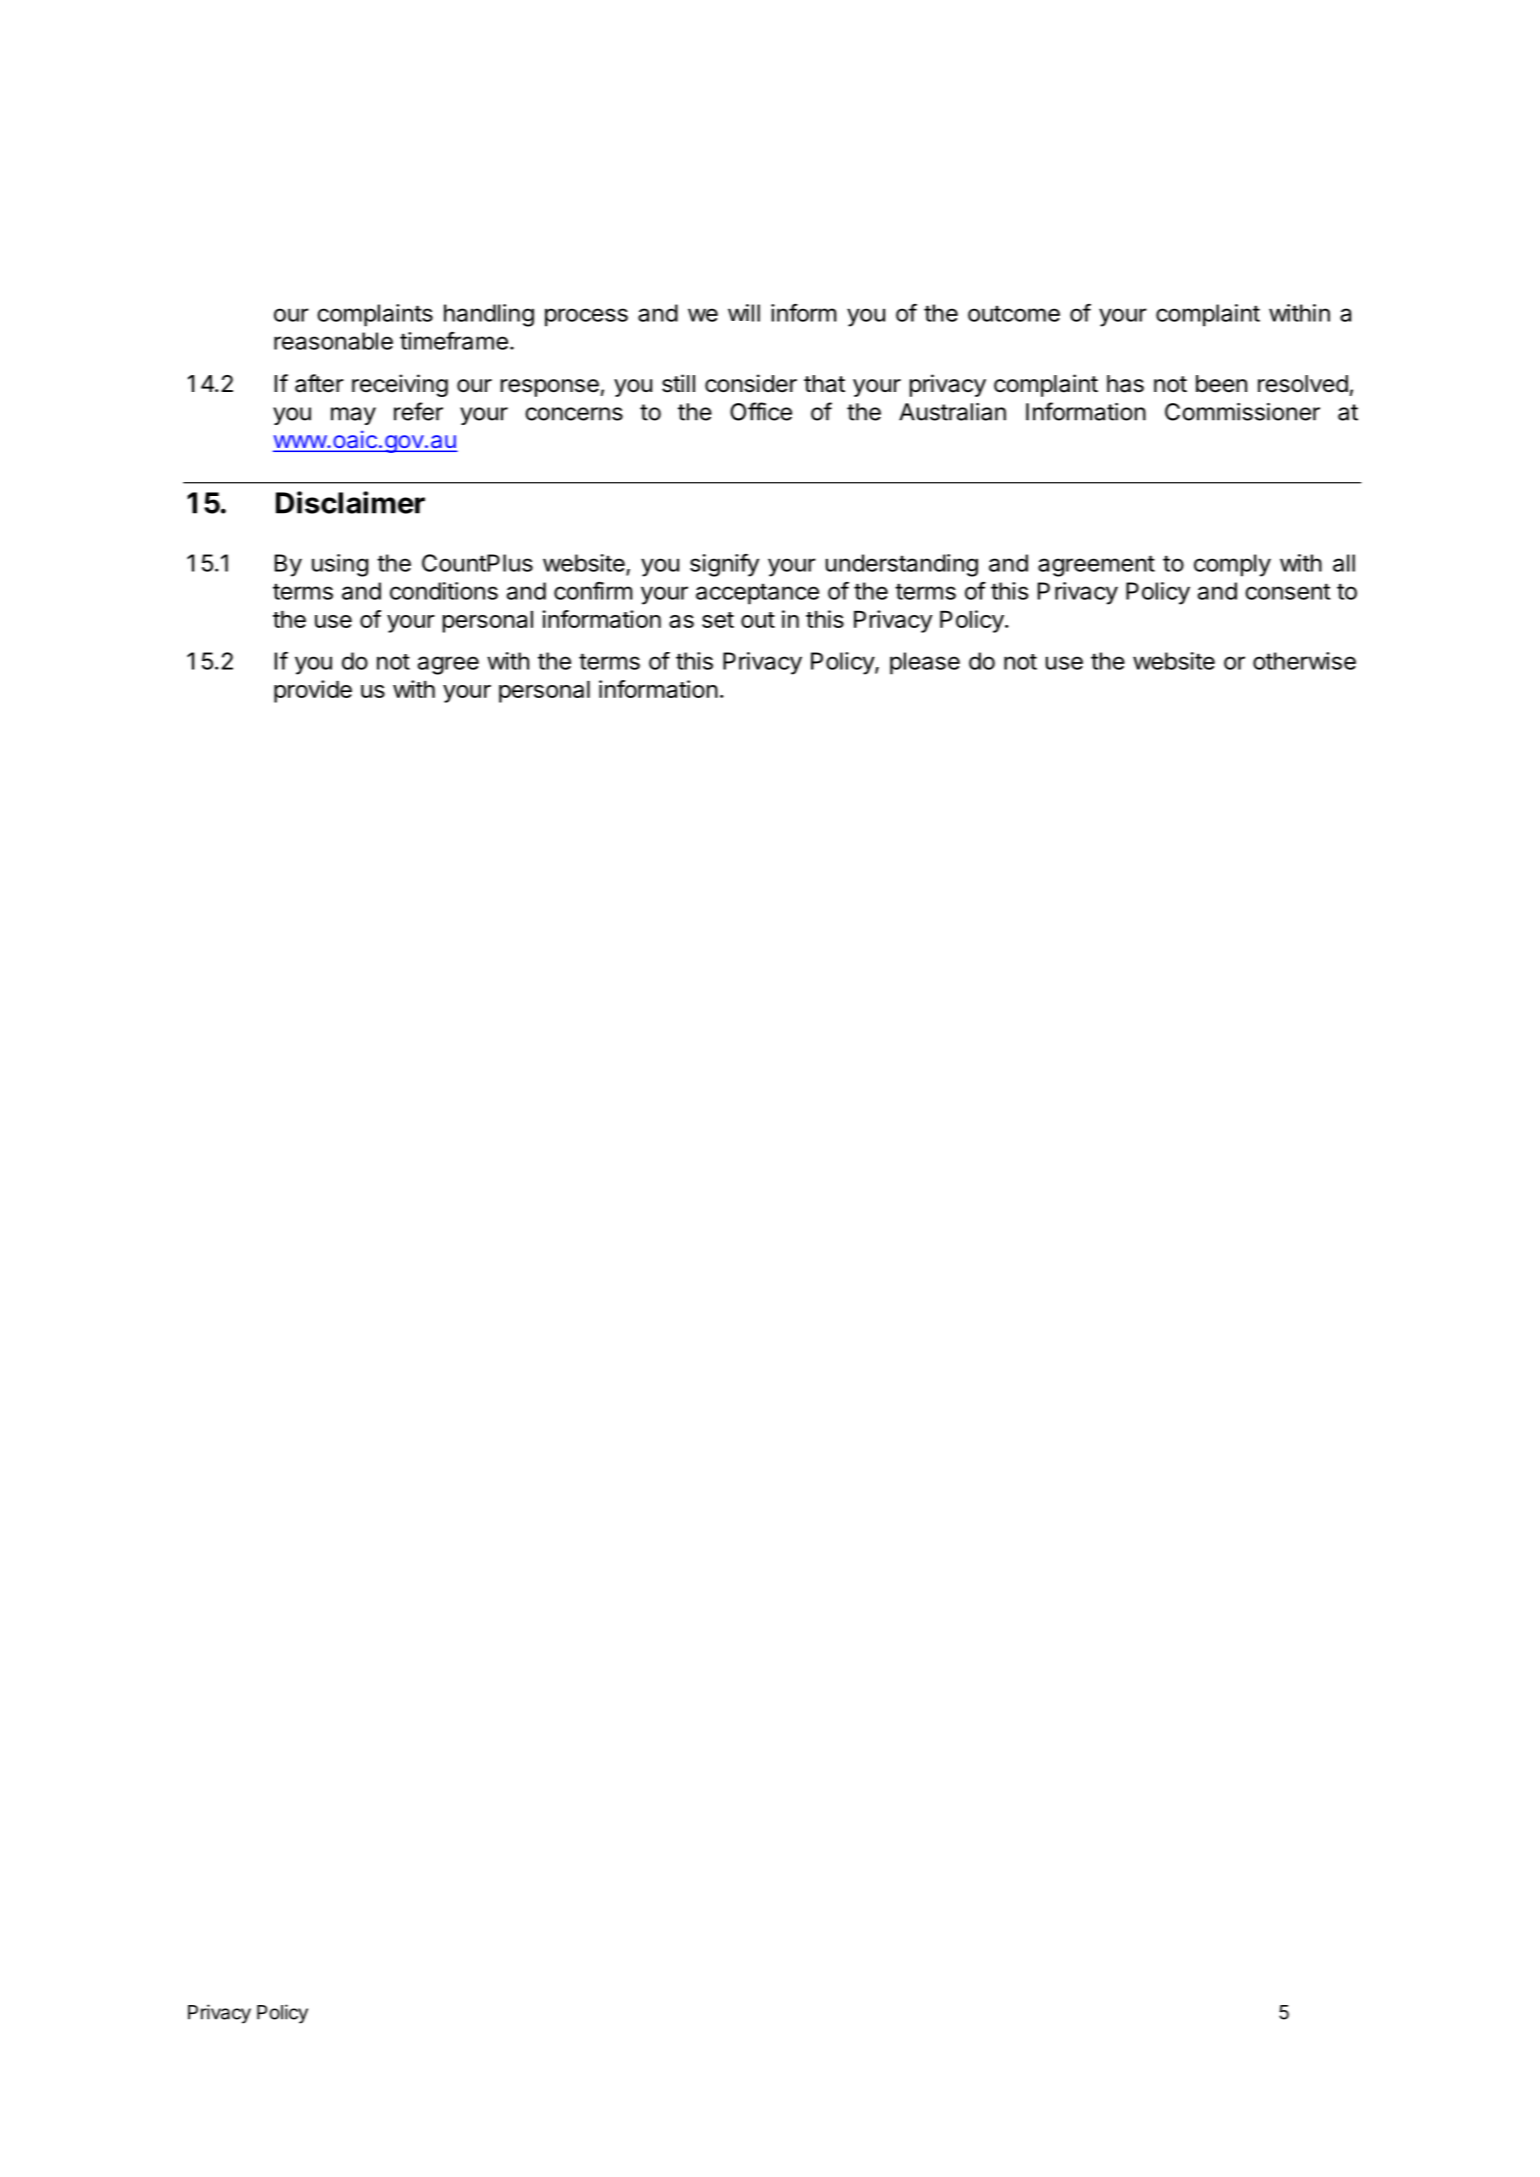 Image resolution: width=1540 pixels, height=2177 pixels. What do you see at coordinates (350, 502) in the screenshot?
I see `Disclaimer` at bounding box center [350, 502].
